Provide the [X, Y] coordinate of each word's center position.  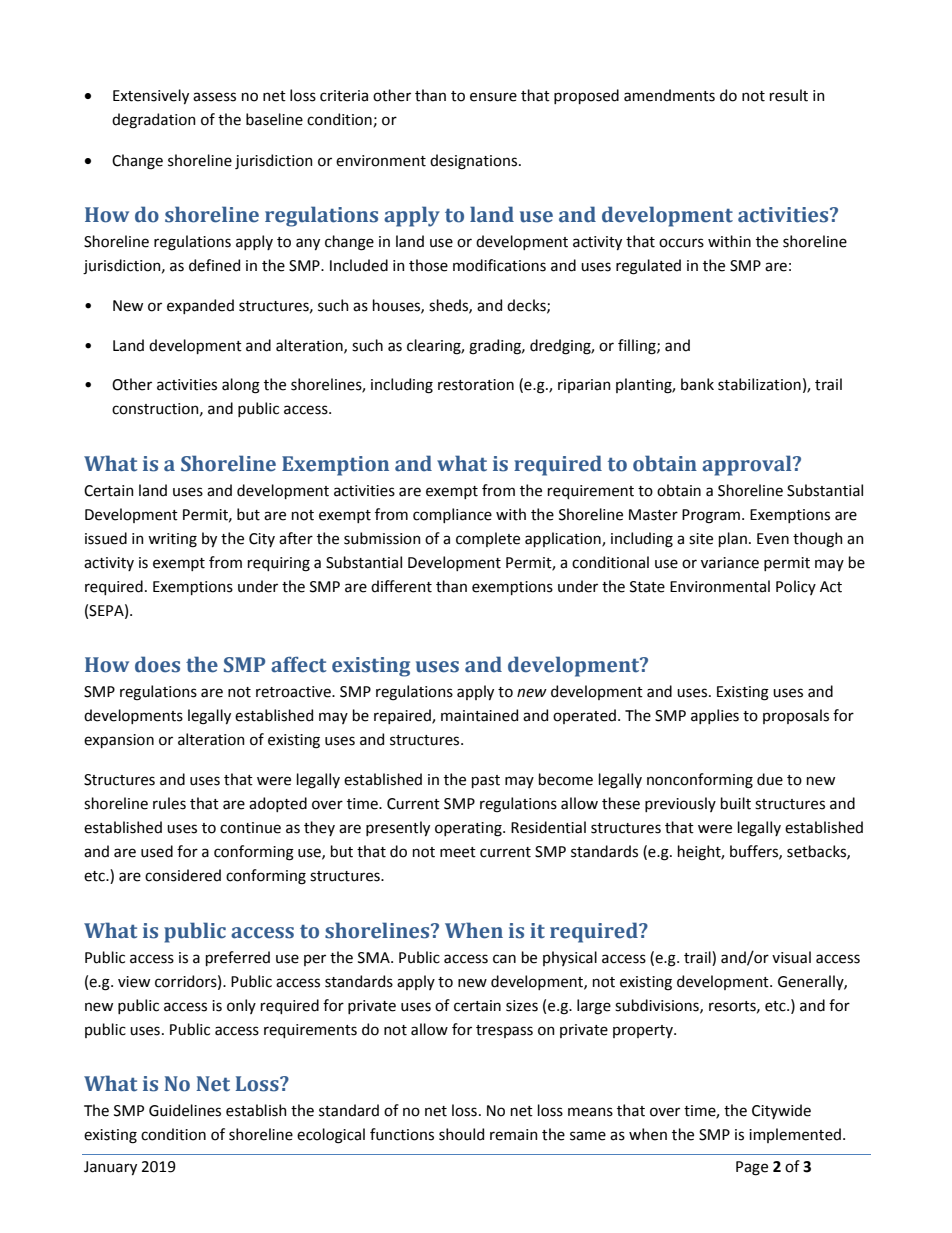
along [241, 386]
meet [458, 852]
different [401, 586]
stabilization [759, 384]
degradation [154, 121]
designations [475, 162]
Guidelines [185, 1110]
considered [183, 875]
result [789, 95]
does [157, 664]
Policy [796, 587]
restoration [476, 385]
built [736, 803]
